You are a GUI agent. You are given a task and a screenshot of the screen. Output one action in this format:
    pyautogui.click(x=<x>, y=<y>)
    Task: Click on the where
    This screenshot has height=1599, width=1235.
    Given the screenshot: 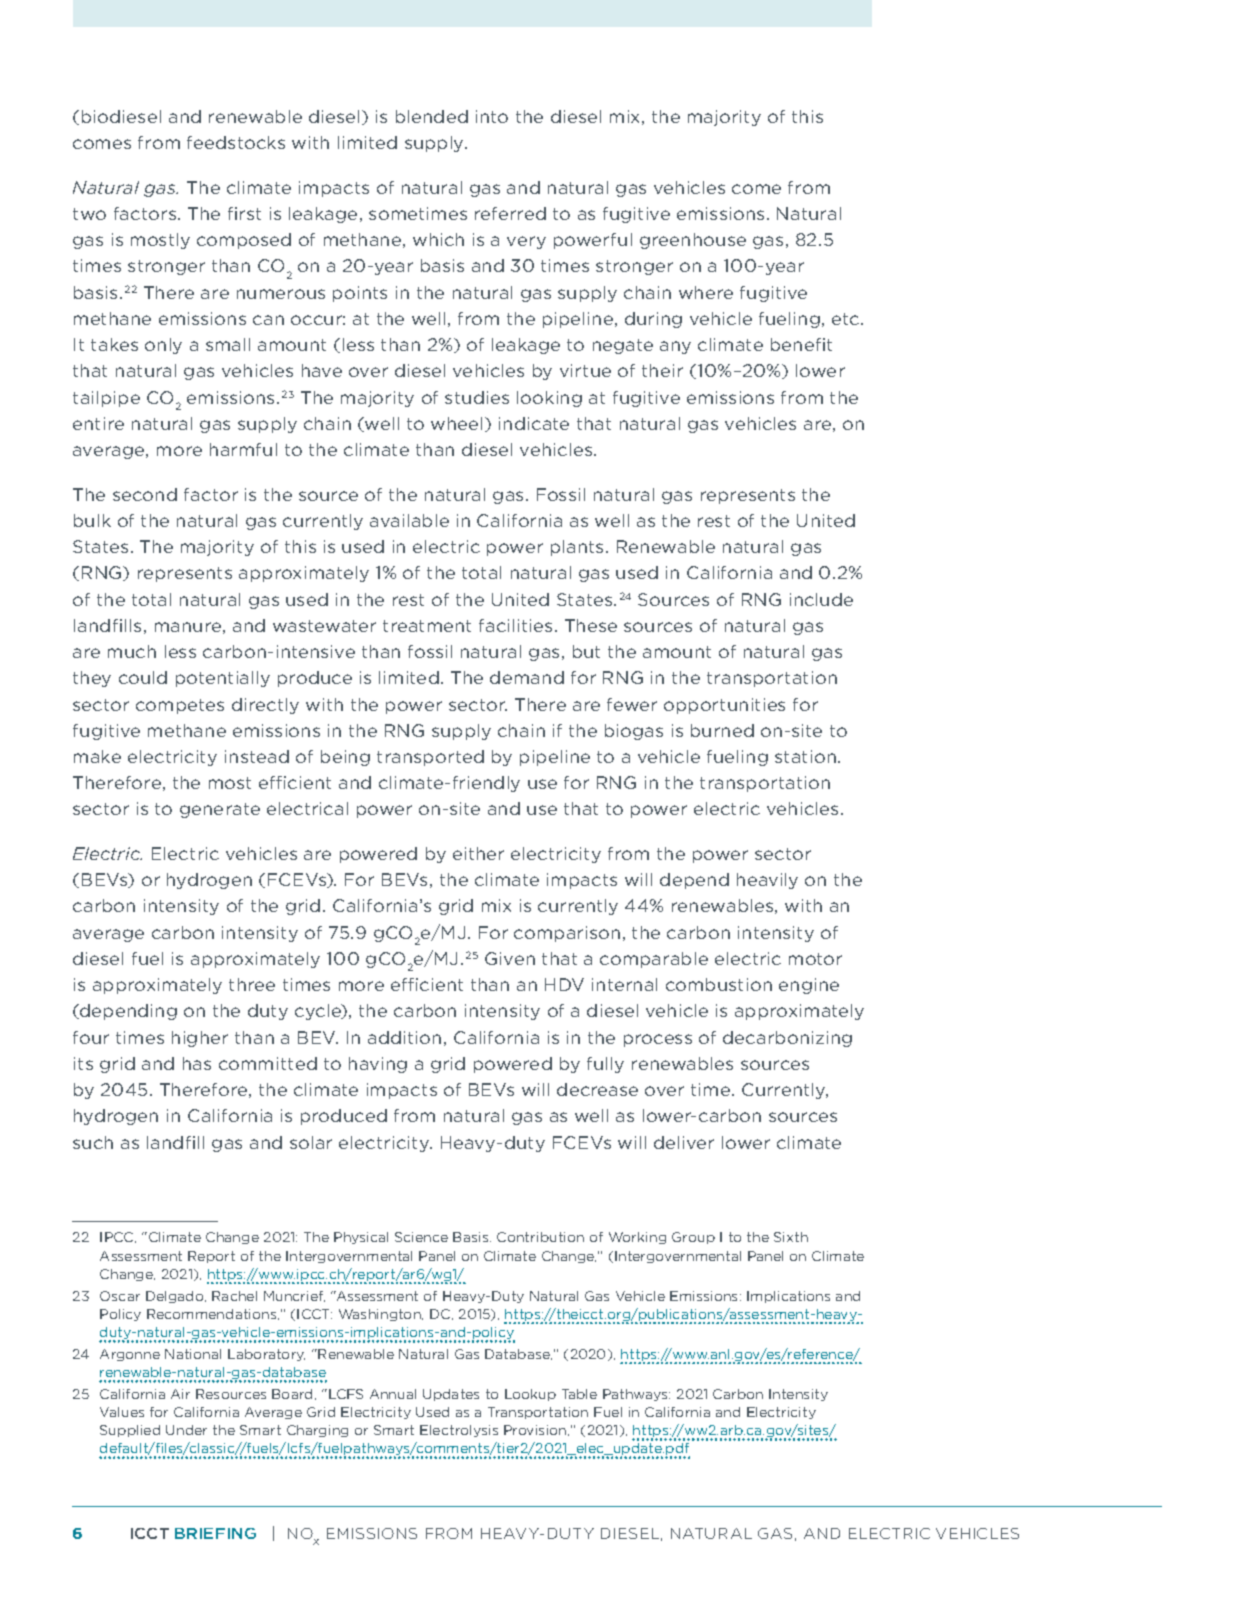 What is the action you would take?
    pyautogui.click(x=706, y=292)
